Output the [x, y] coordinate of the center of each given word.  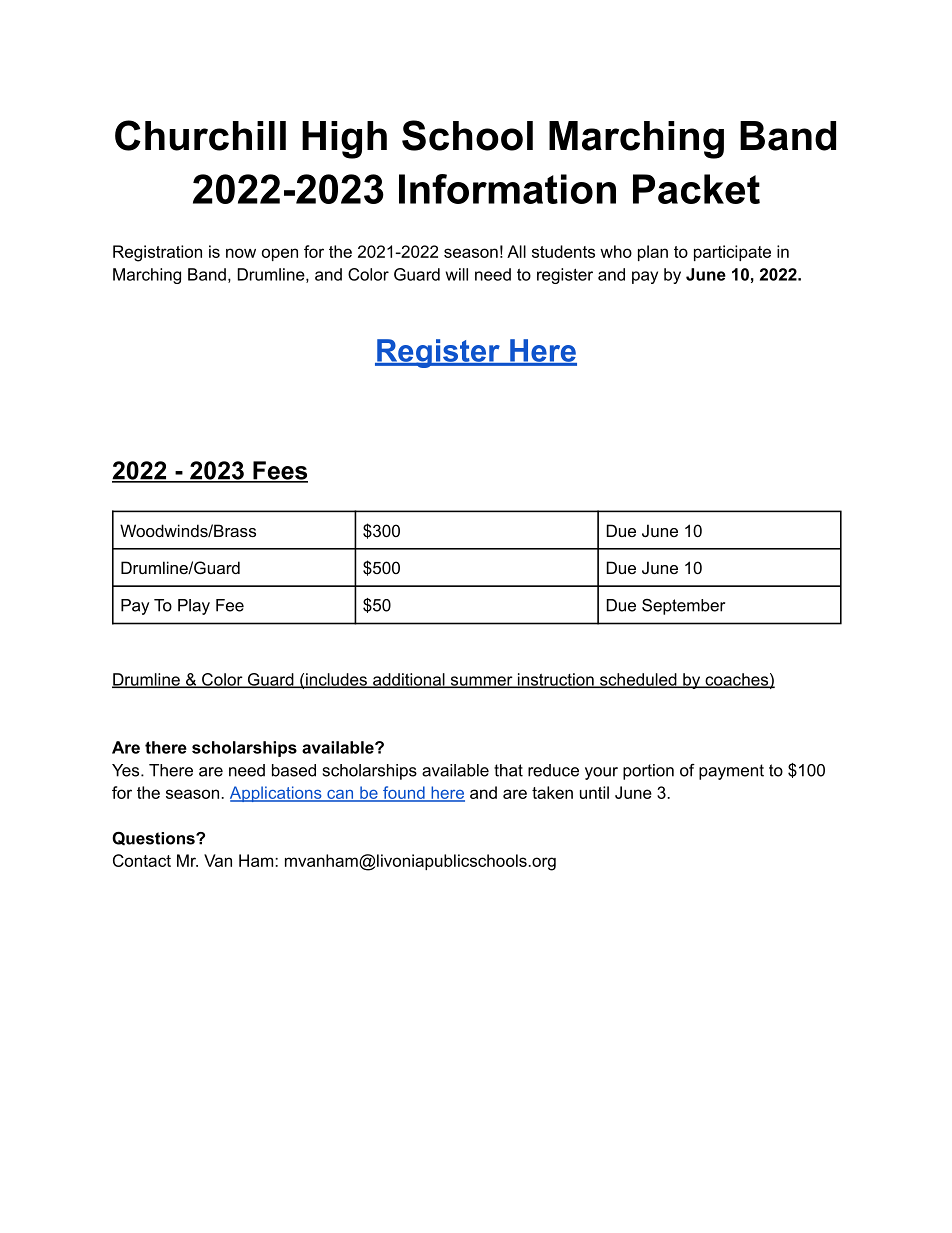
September [683, 607]
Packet [696, 189]
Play [194, 607]
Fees [279, 471]
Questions [154, 838]
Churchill [200, 135]
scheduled [638, 680]
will [457, 274]
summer [481, 682]
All [516, 251]
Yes [127, 770]
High [344, 140]
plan [653, 253]
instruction [556, 680]
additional [409, 680]
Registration [157, 253]
